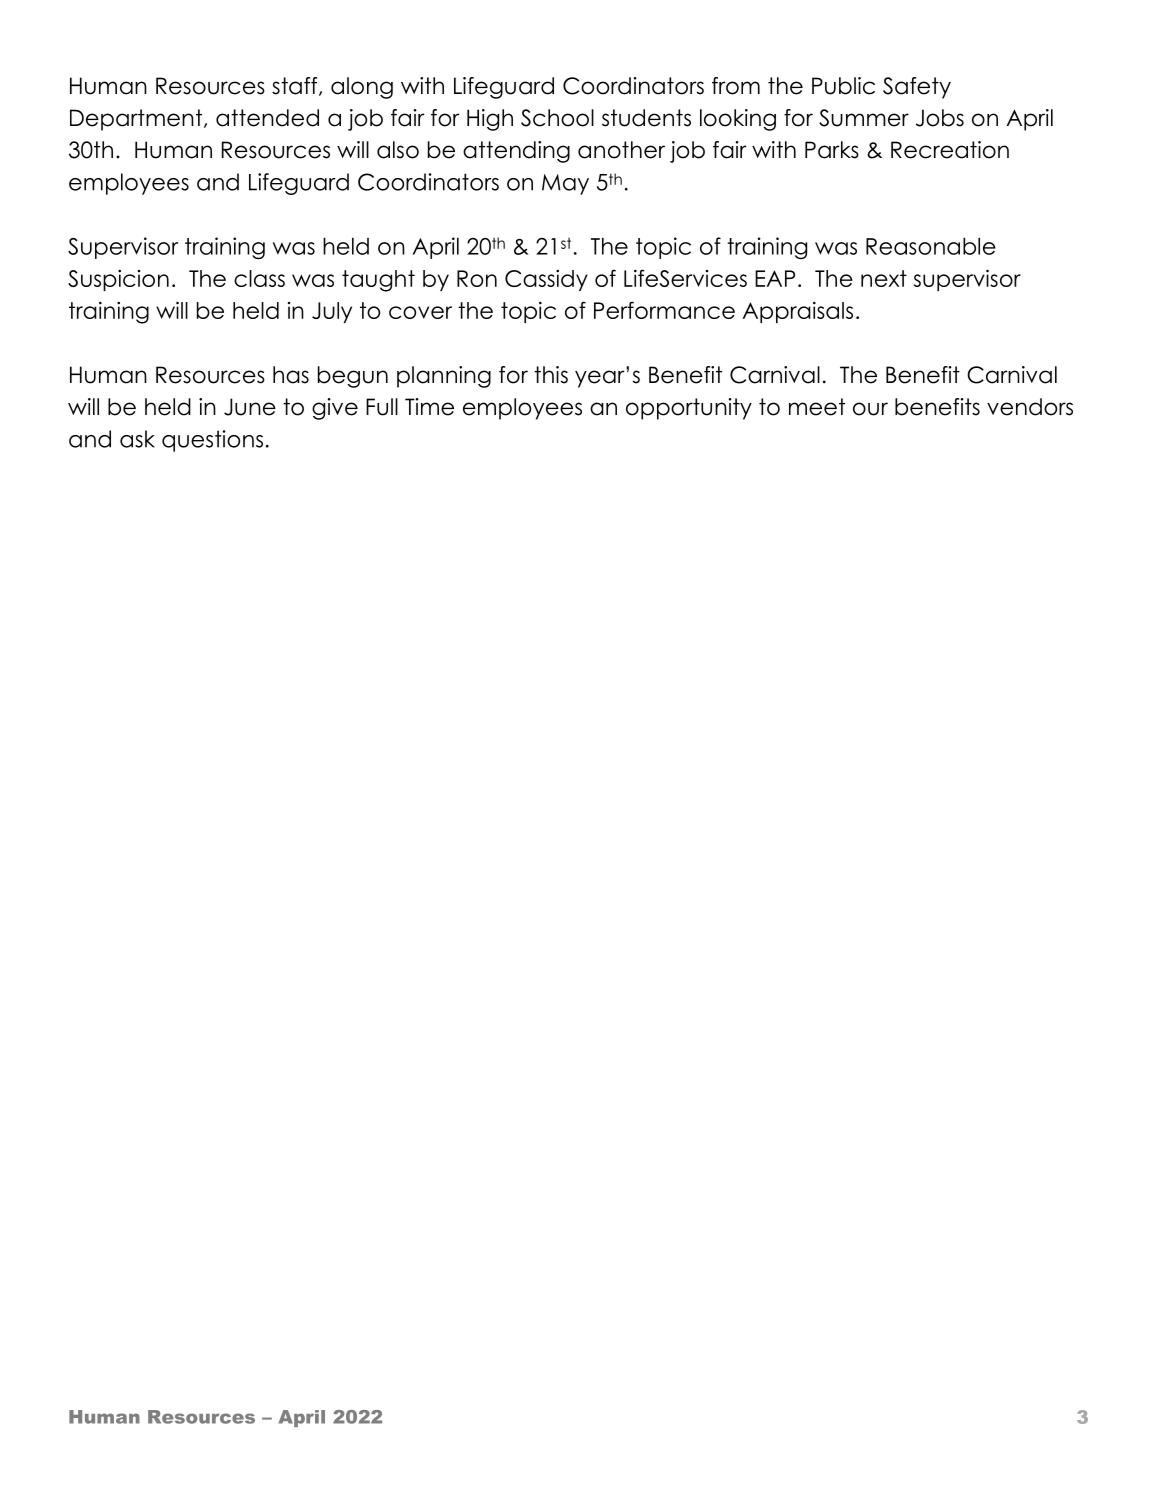 The width and height of the image is (1157, 1497). I want to click on meet, so click(817, 407).
